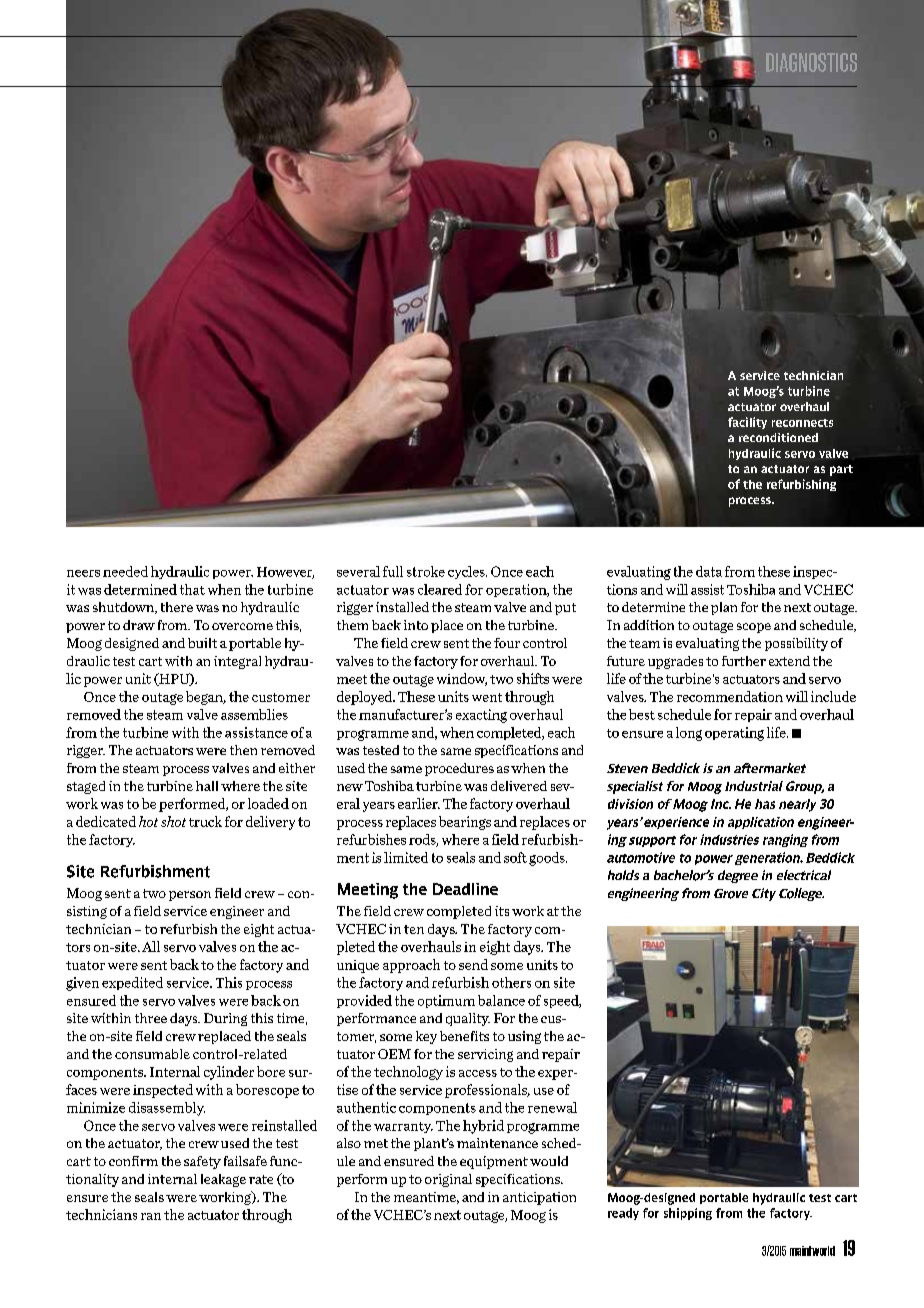  I want to click on DIAGNOSTICS, so click(811, 62).
